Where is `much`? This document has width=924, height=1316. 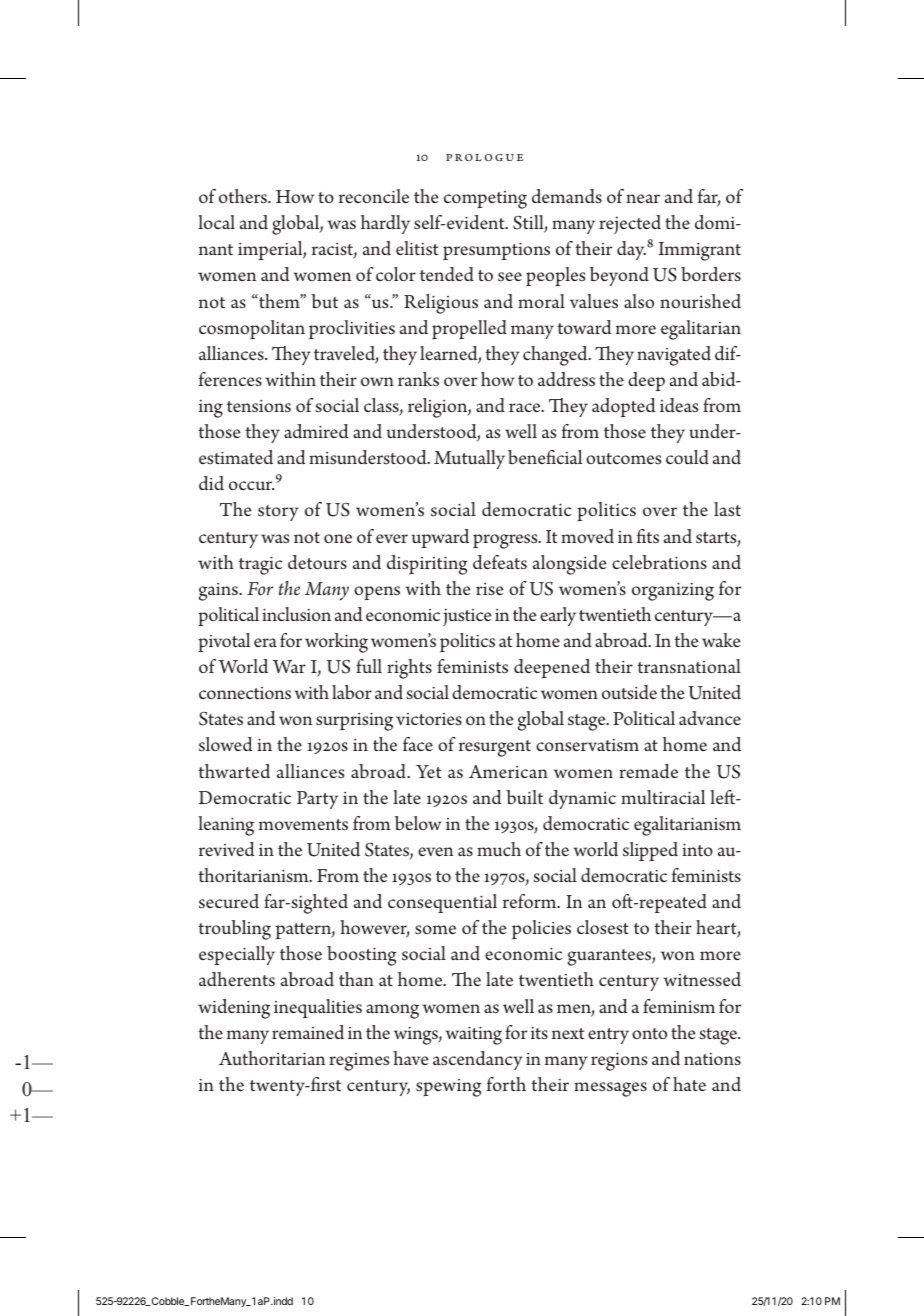
much is located at coordinates (499, 849).
